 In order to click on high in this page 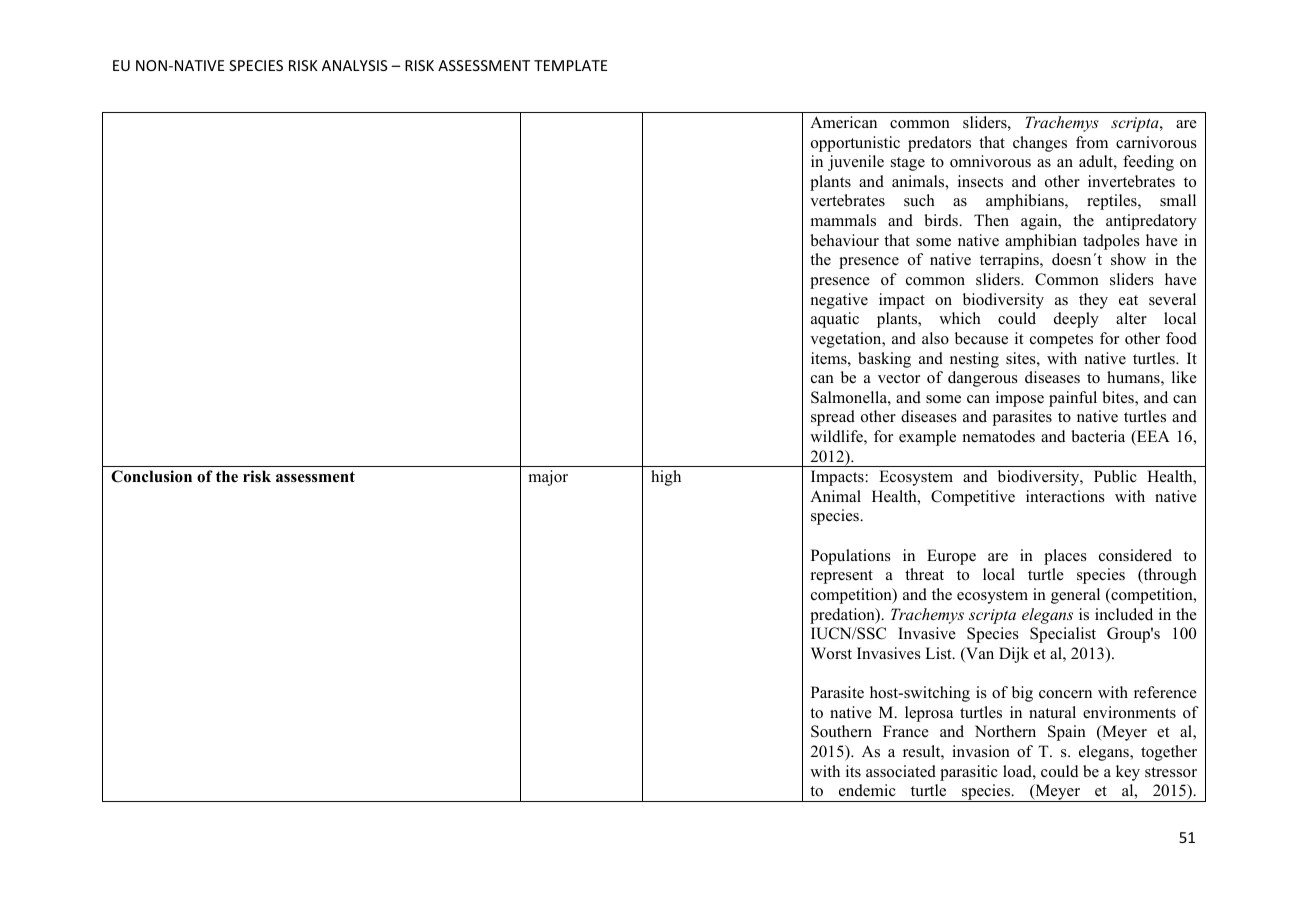, I will do `click(666, 478)`.
